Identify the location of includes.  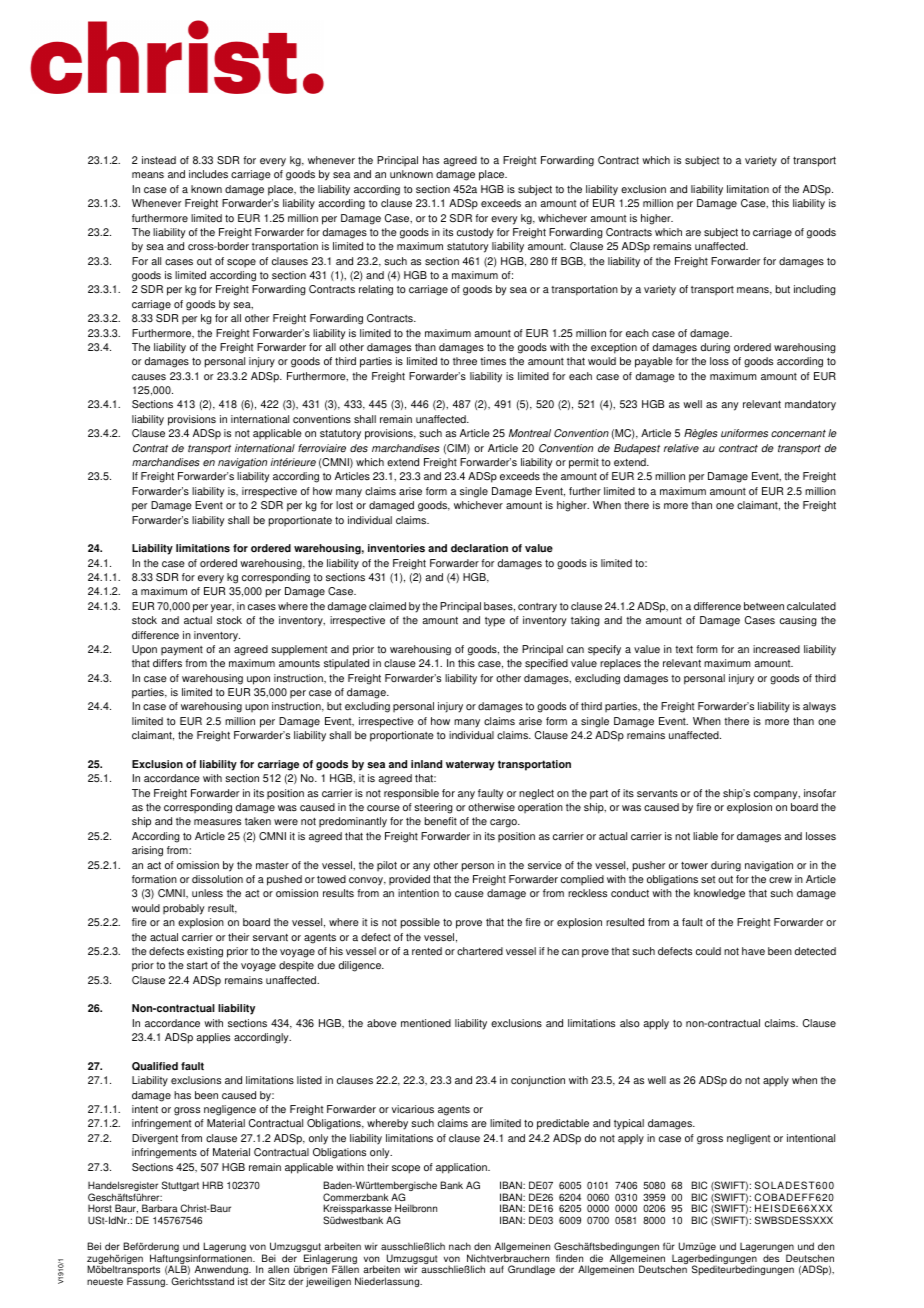
(208, 174).
